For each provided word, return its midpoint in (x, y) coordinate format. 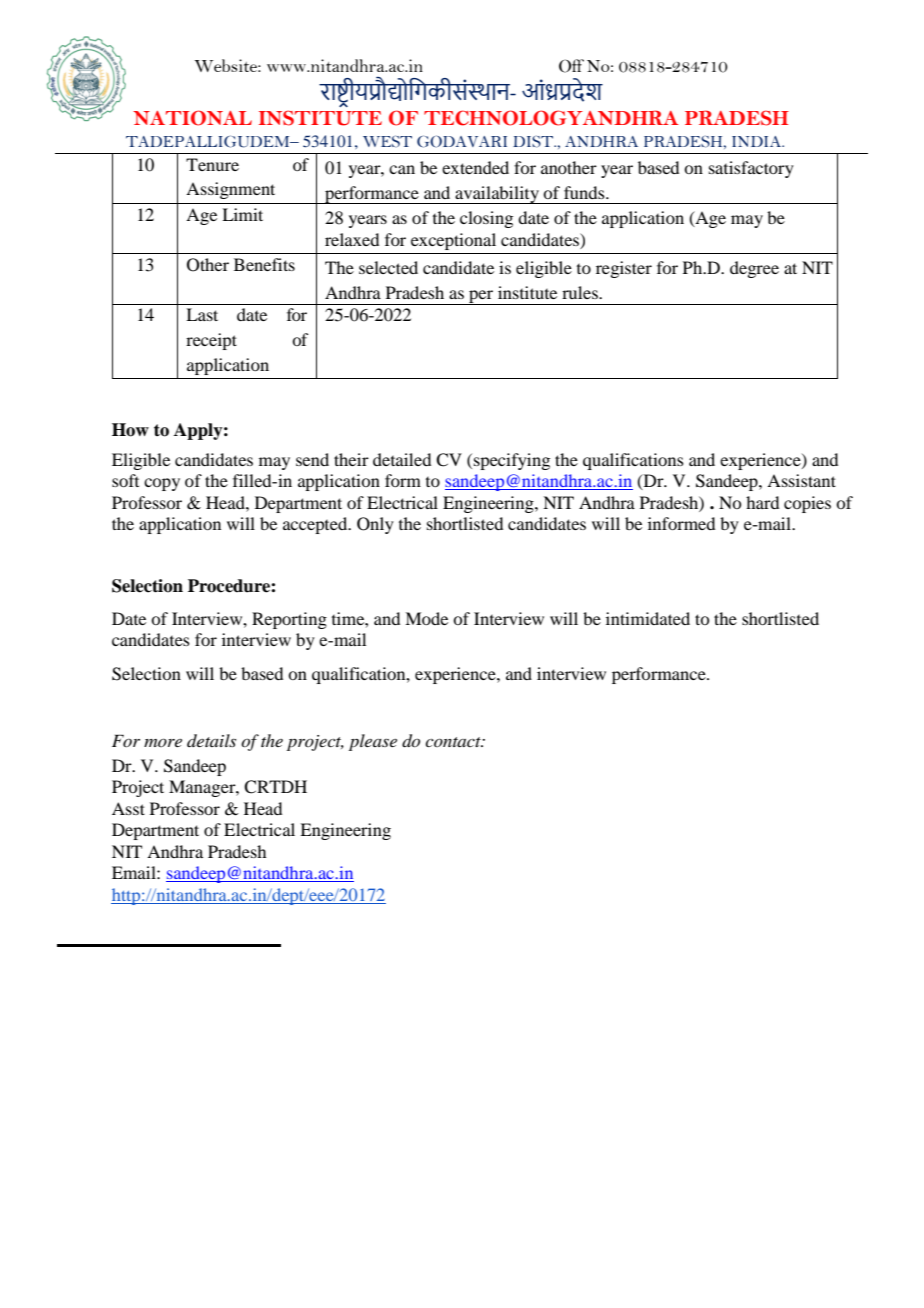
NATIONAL (192, 118)
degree (754, 269)
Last (202, 314)
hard (762, 502)
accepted (316, 525)
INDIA (758, 141)
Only (375, 525)
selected (388, 267)
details (211, 740)
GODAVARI (462, 141)
